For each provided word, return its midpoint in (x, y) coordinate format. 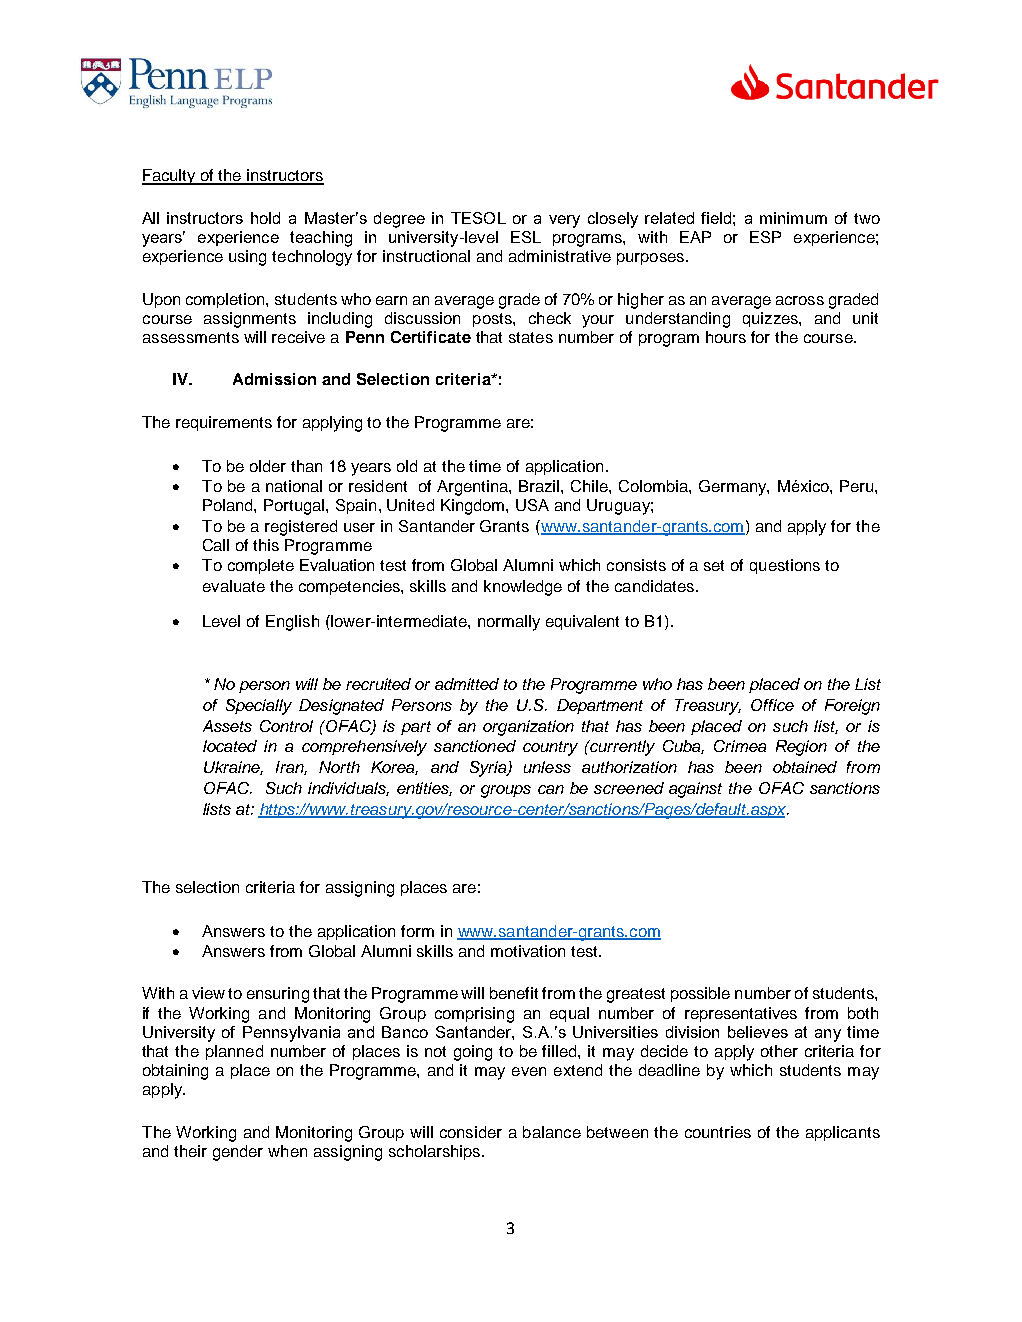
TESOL (478, 218)
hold (265, 218)
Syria (489, 769)
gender (238, 1153)
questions (785, 566)
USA (532, 505)
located (230, 746)
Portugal (295, 507)
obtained (805, 767)
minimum (793, 218)
